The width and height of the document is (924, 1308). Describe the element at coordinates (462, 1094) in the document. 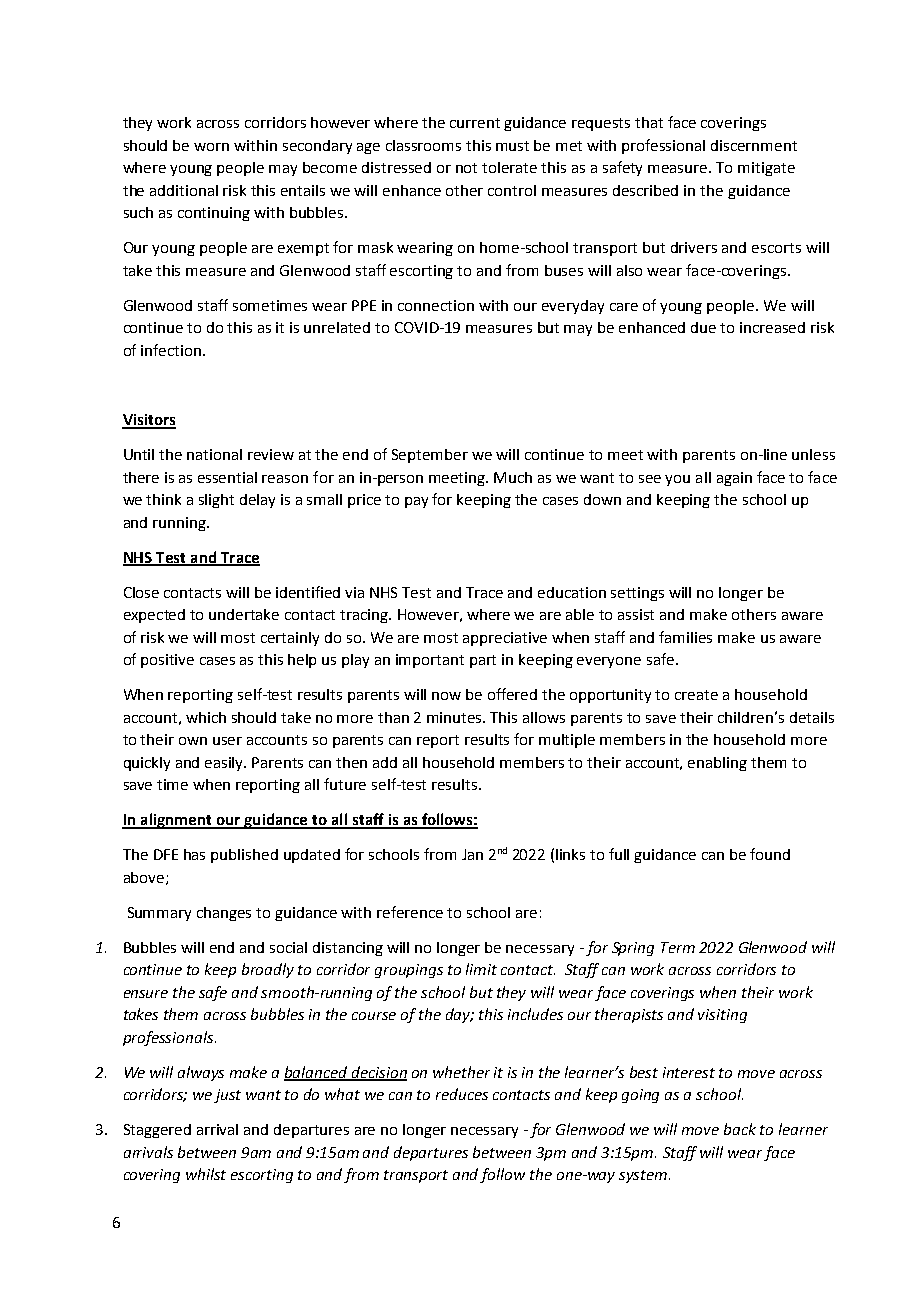

I see `reduces` at that location.
